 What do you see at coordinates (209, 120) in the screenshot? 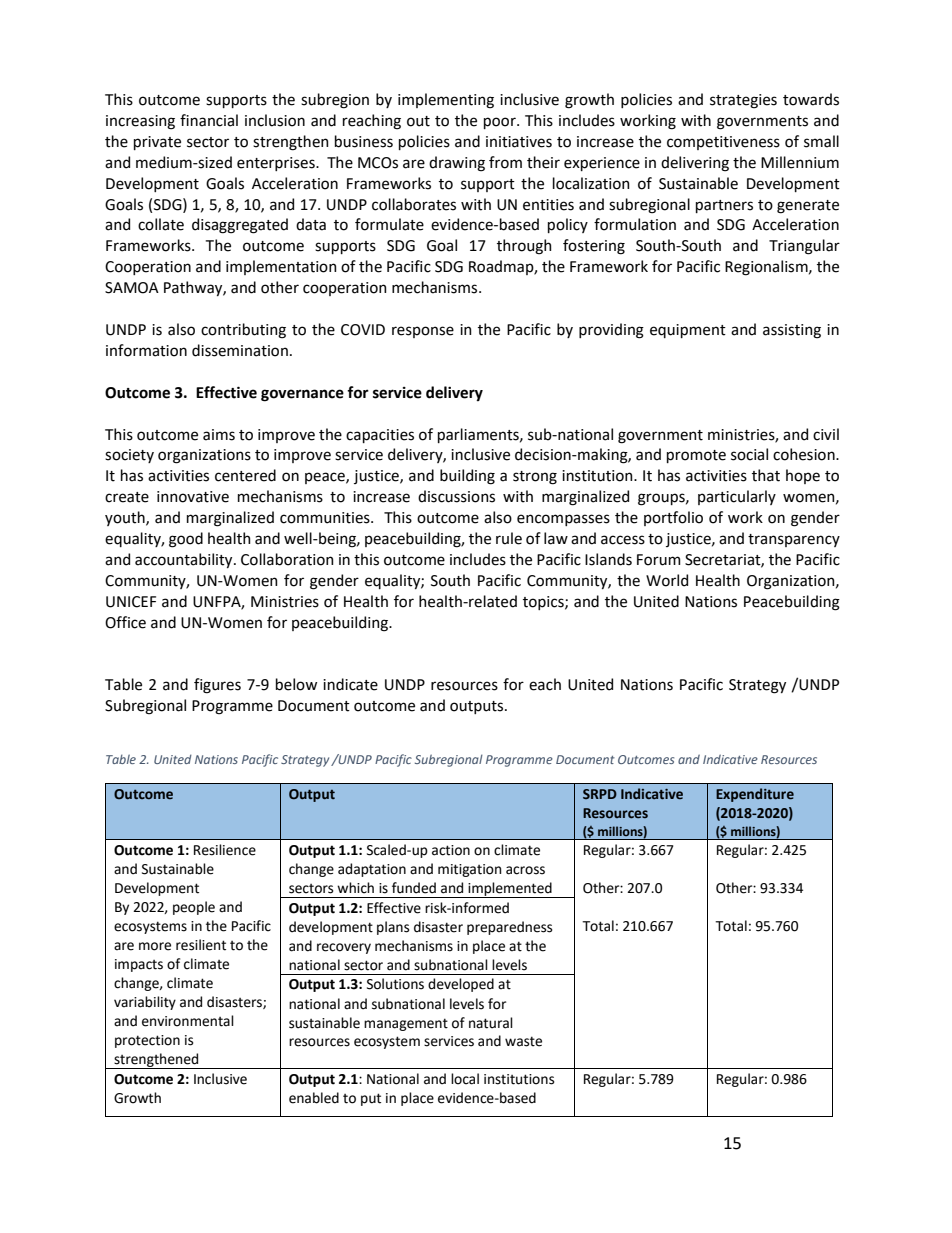
I see `financial` at bounding box center [209, 120].
